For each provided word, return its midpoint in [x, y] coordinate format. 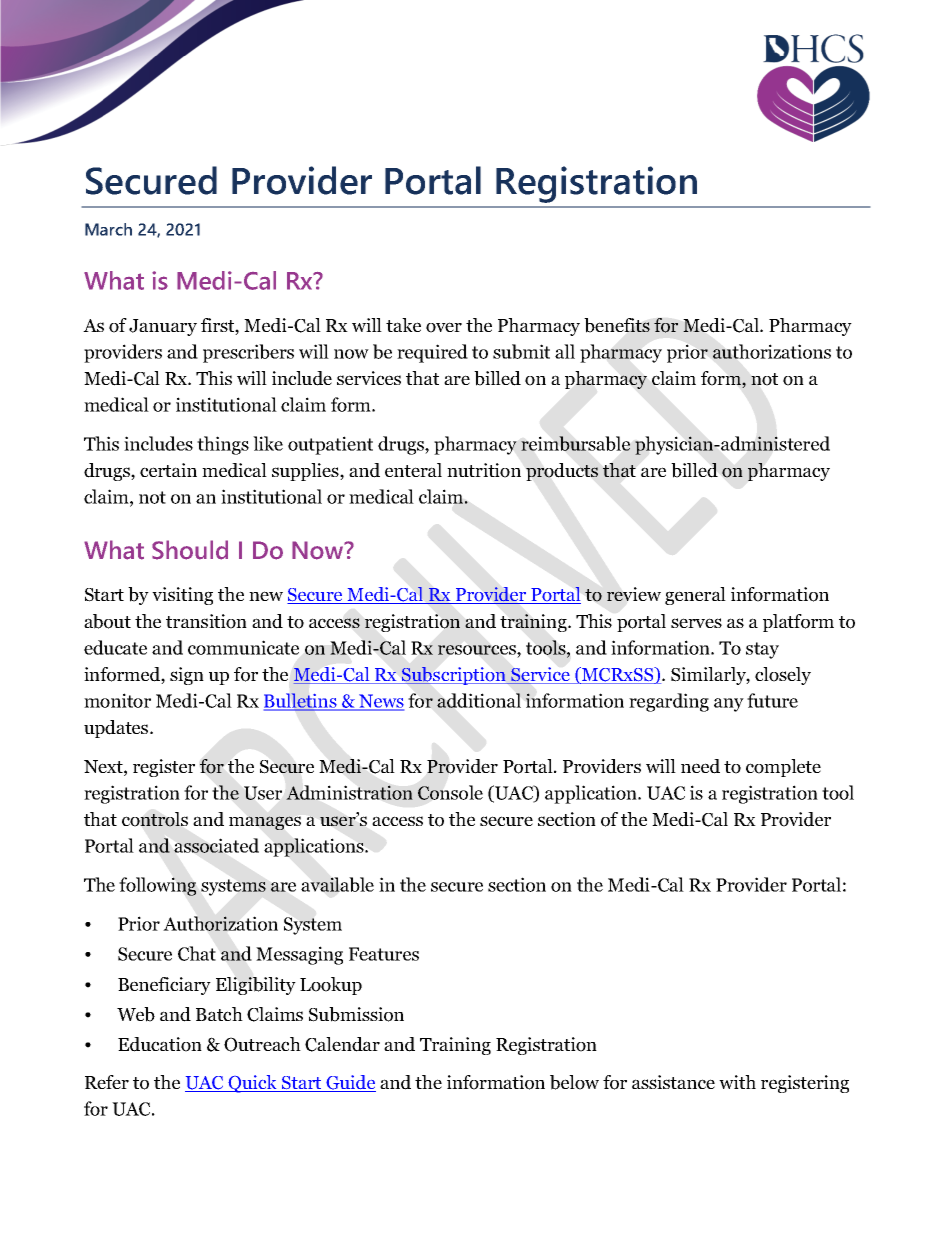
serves [696, 623]
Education [160, 1044]
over [444, 327]
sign [187, 676]
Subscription [454, 676]
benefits [617, 325]
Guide [350, 1083]
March [108, 229]
